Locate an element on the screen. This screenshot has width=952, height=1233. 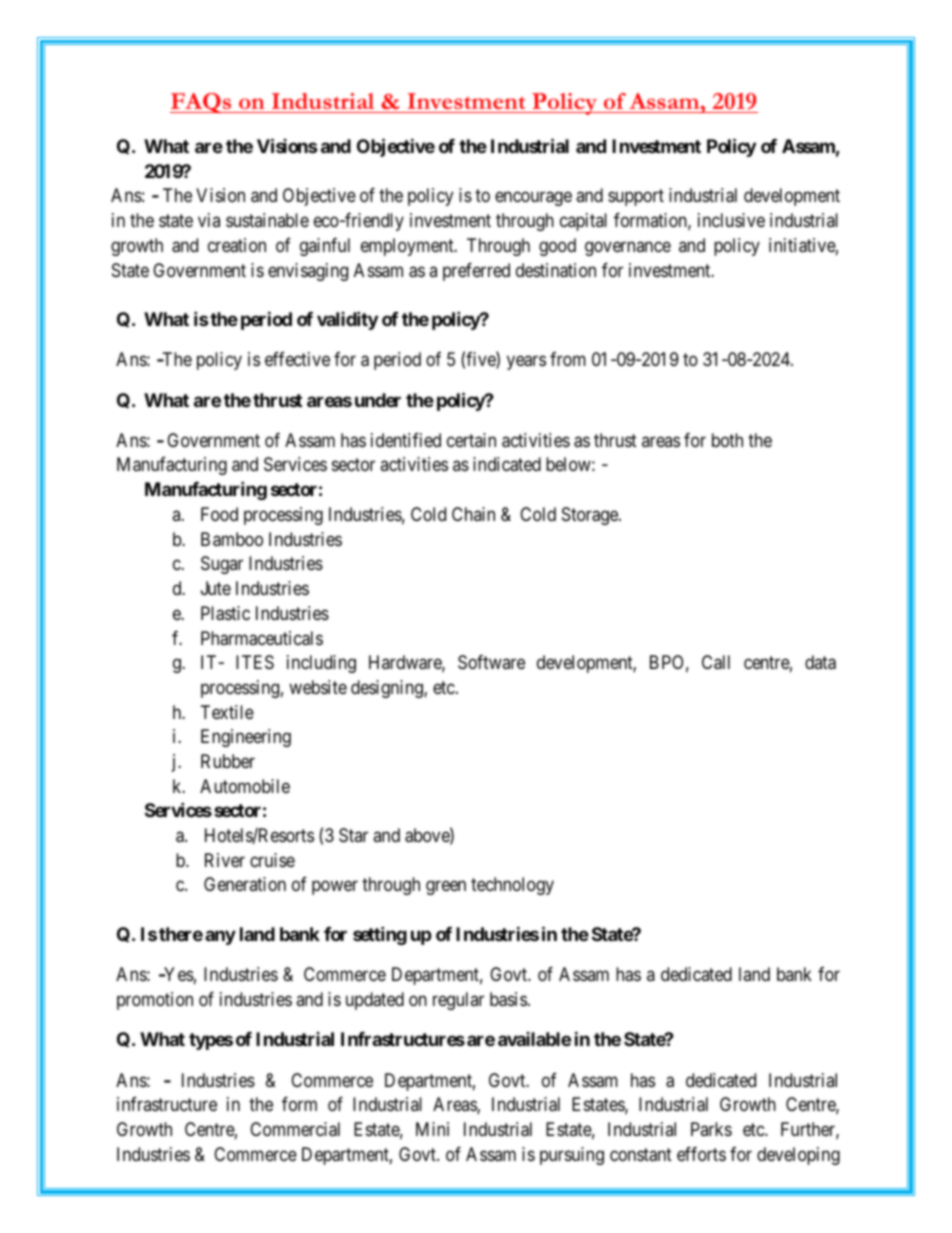
Mini is located at coordinates (432, 1129).
